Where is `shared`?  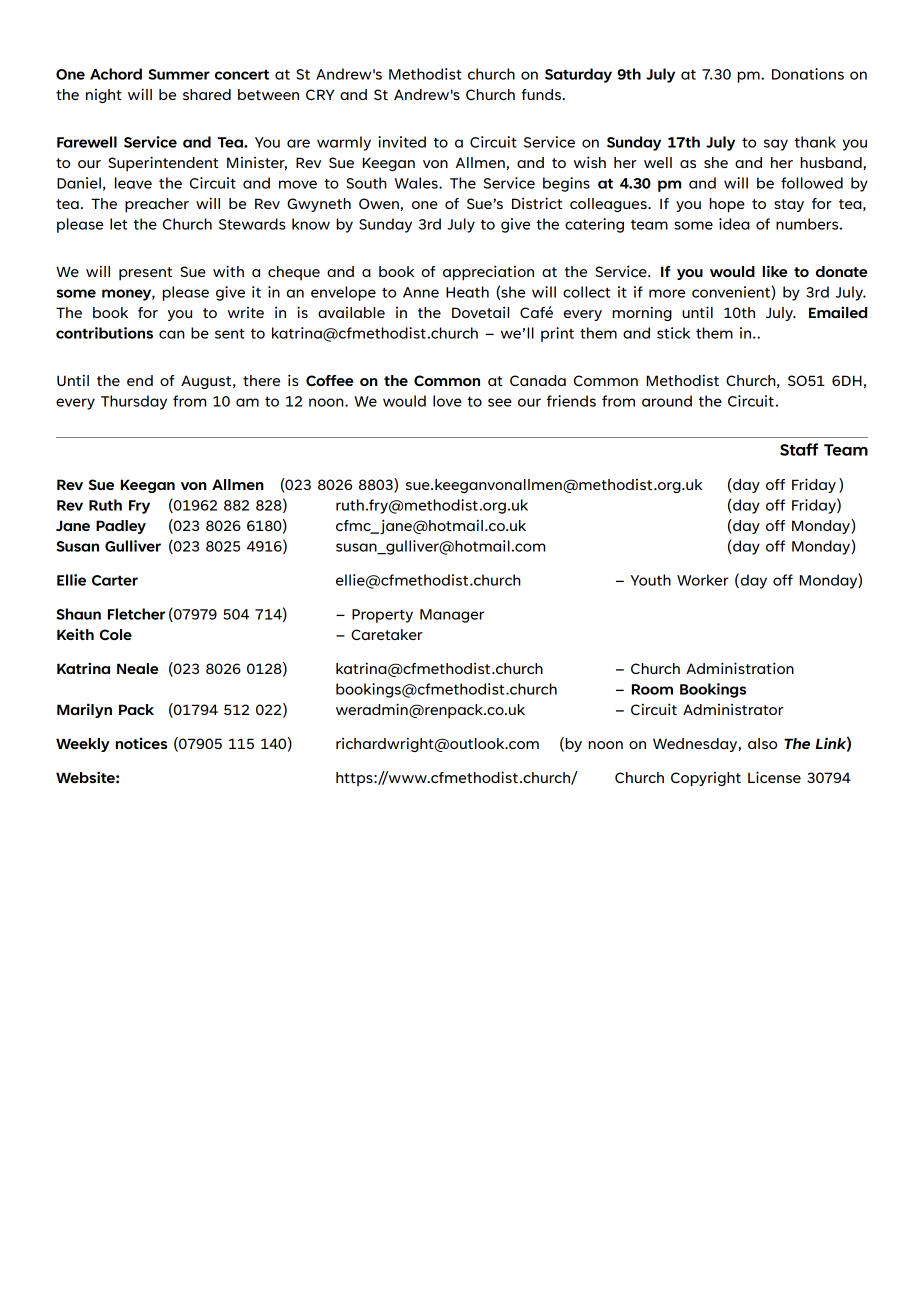 shared is located at coordinates (207, 94).
